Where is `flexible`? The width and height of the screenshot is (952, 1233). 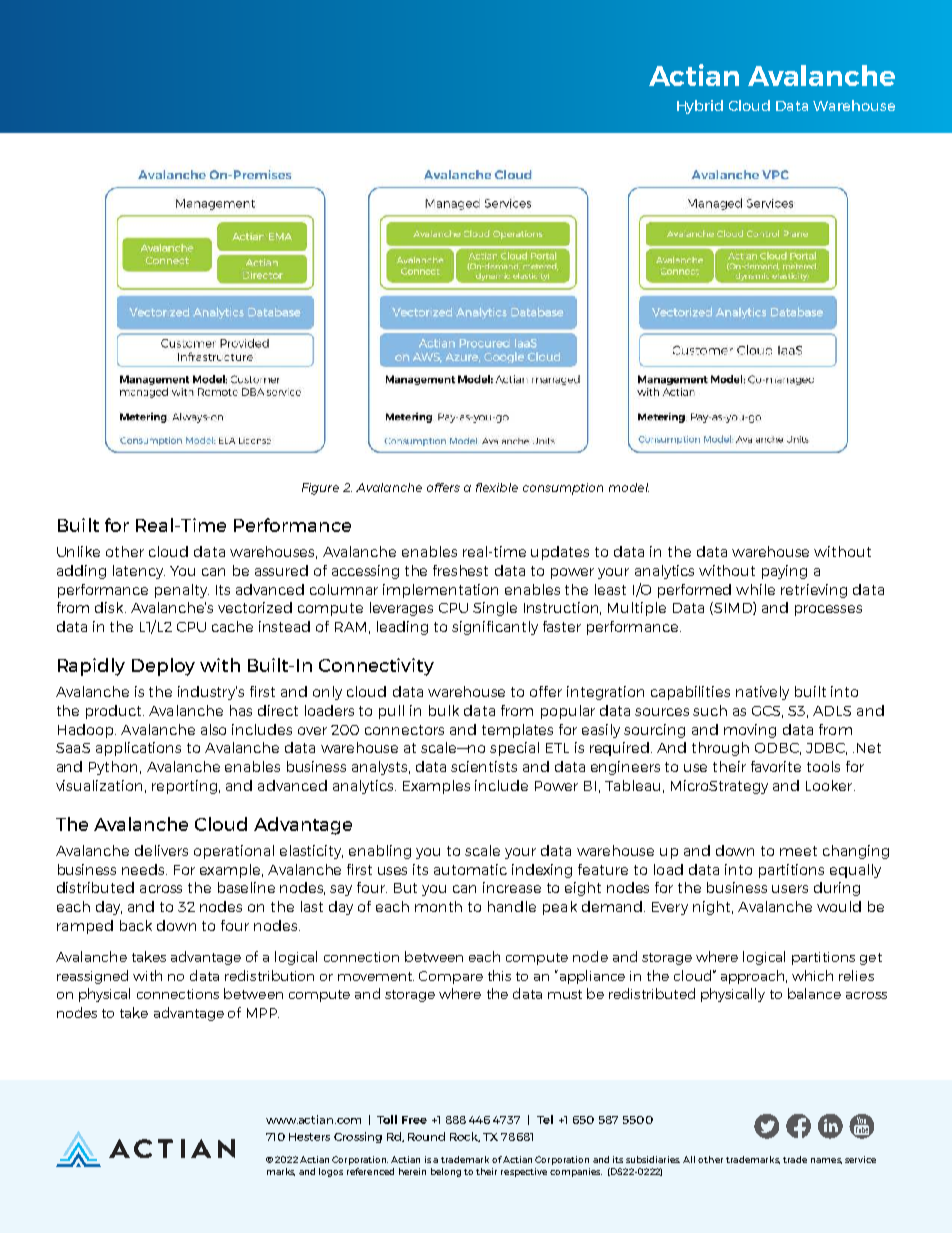 flexible is located at coordinates (497, 487).
